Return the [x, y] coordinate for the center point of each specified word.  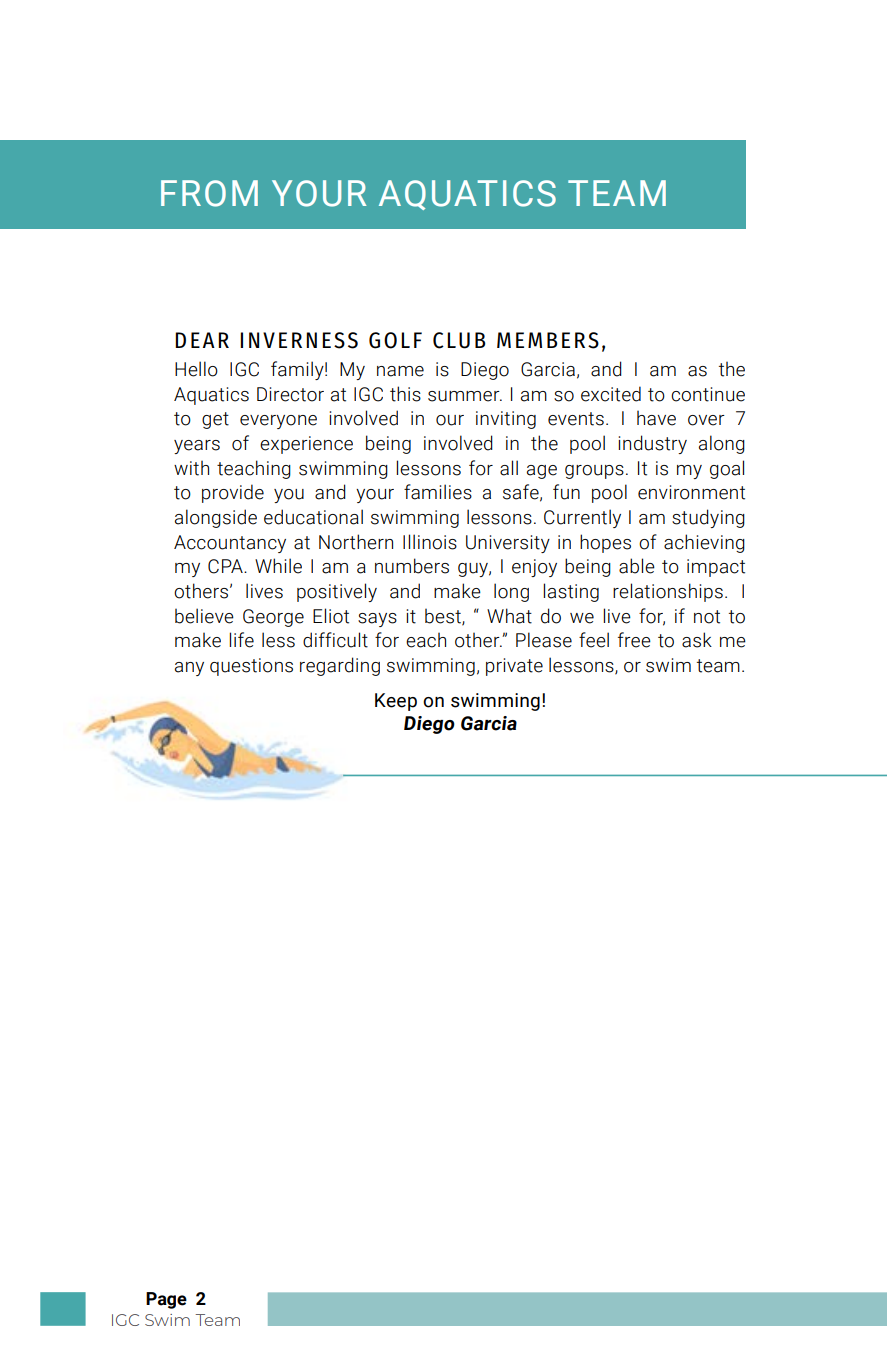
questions [251, 667]
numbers [412, 566]
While [278, 566]
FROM [209, 193]
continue [708, 394]
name [400, 371]
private [514, 667]
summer [465, 396]
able [637, 566]
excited [611, 394]
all [509, 468]
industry [652, 444]
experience [306, 445]
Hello [196, 369]
